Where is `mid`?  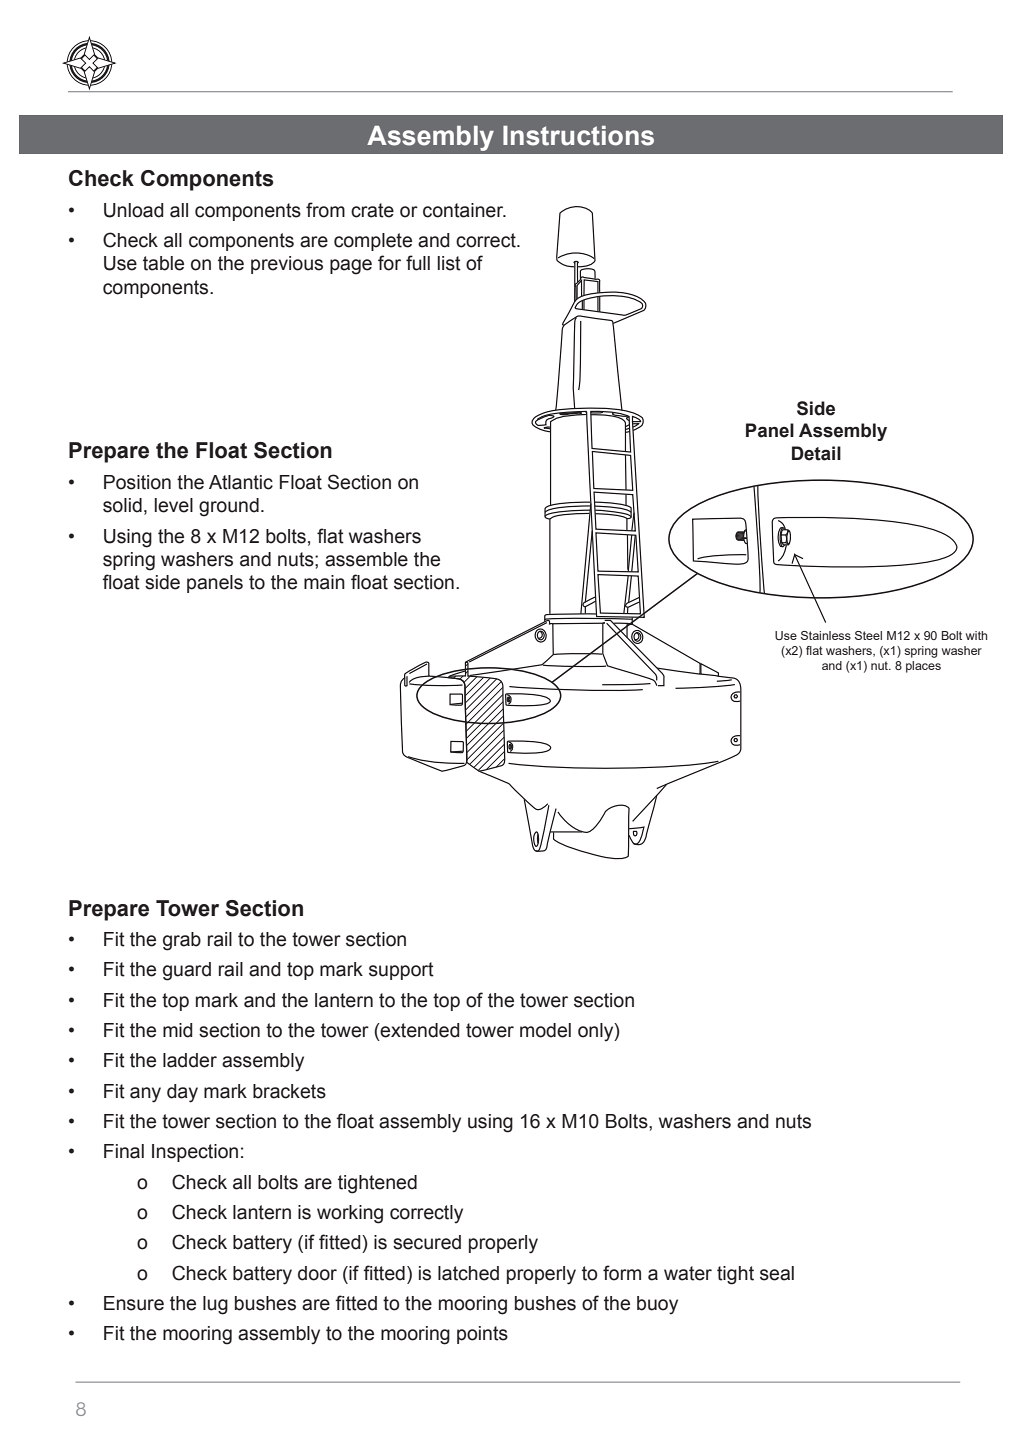 mid is located at coordinates (178, 1030).
